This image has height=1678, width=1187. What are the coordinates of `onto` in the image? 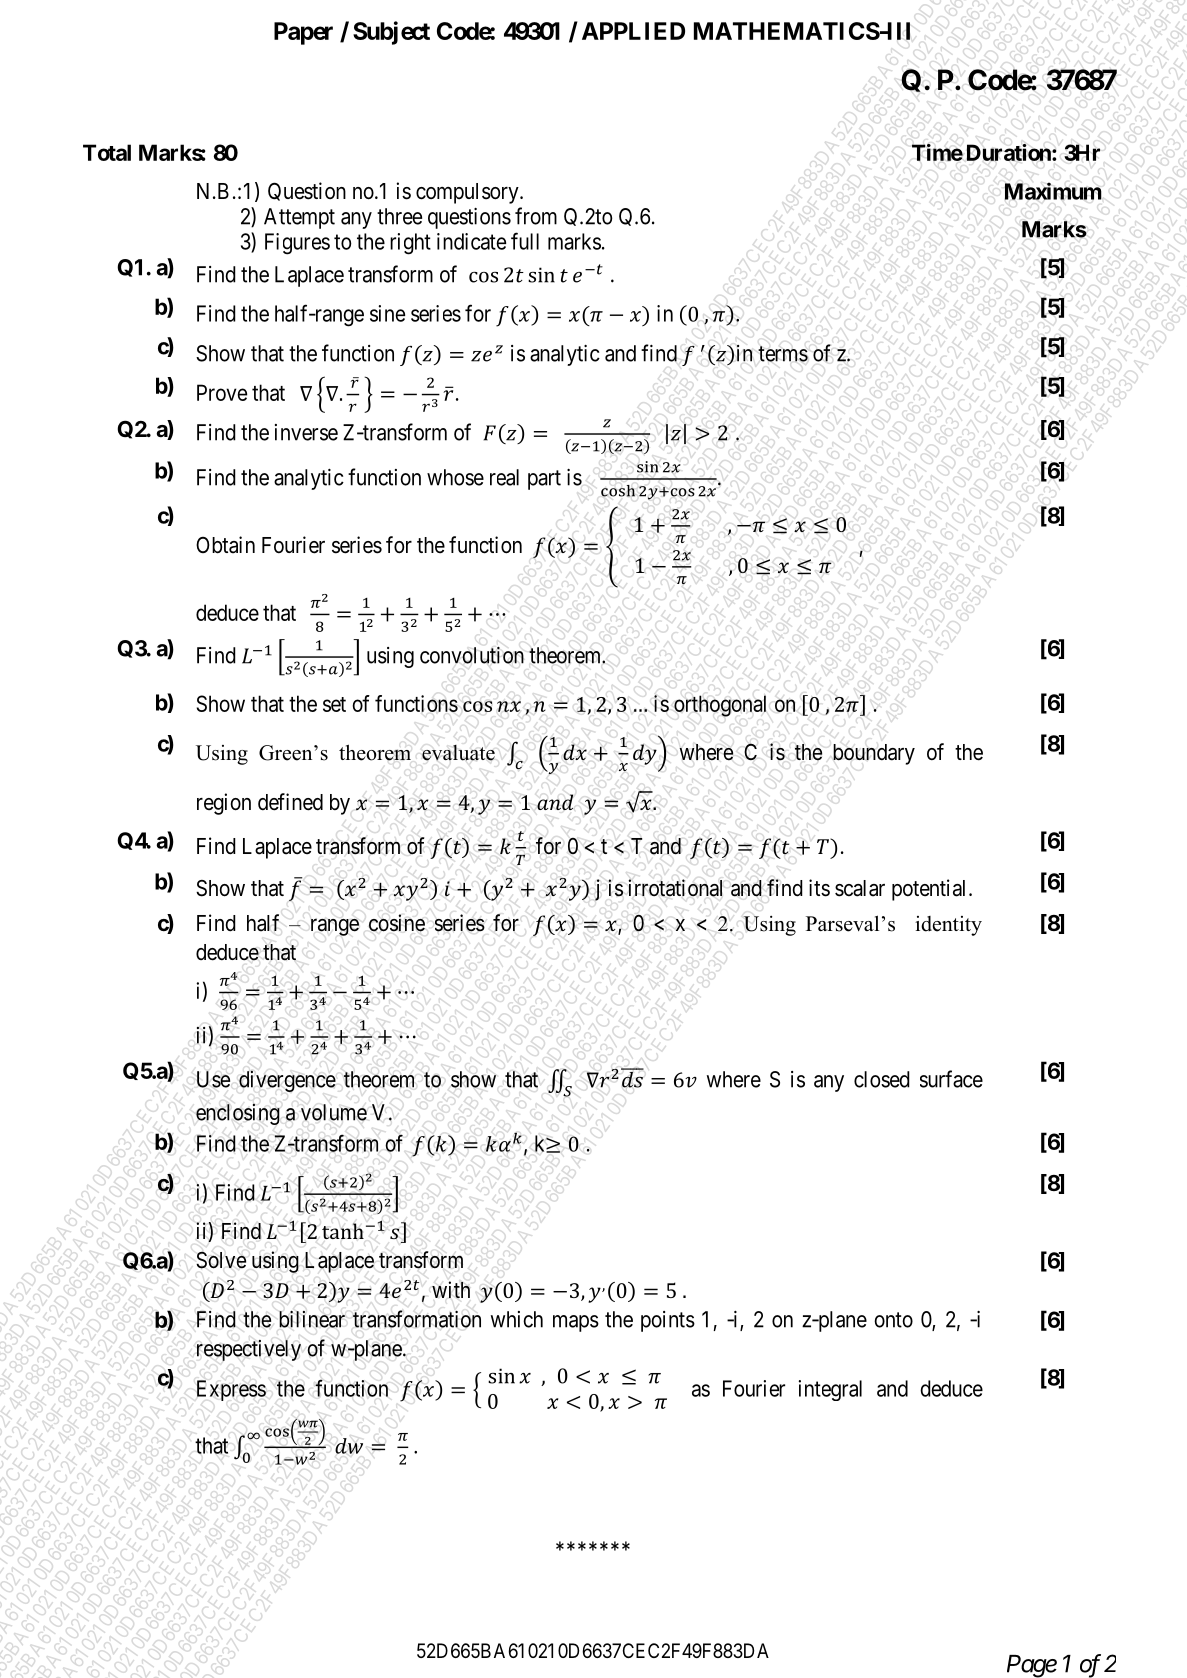 It's located at (893, 1320).
